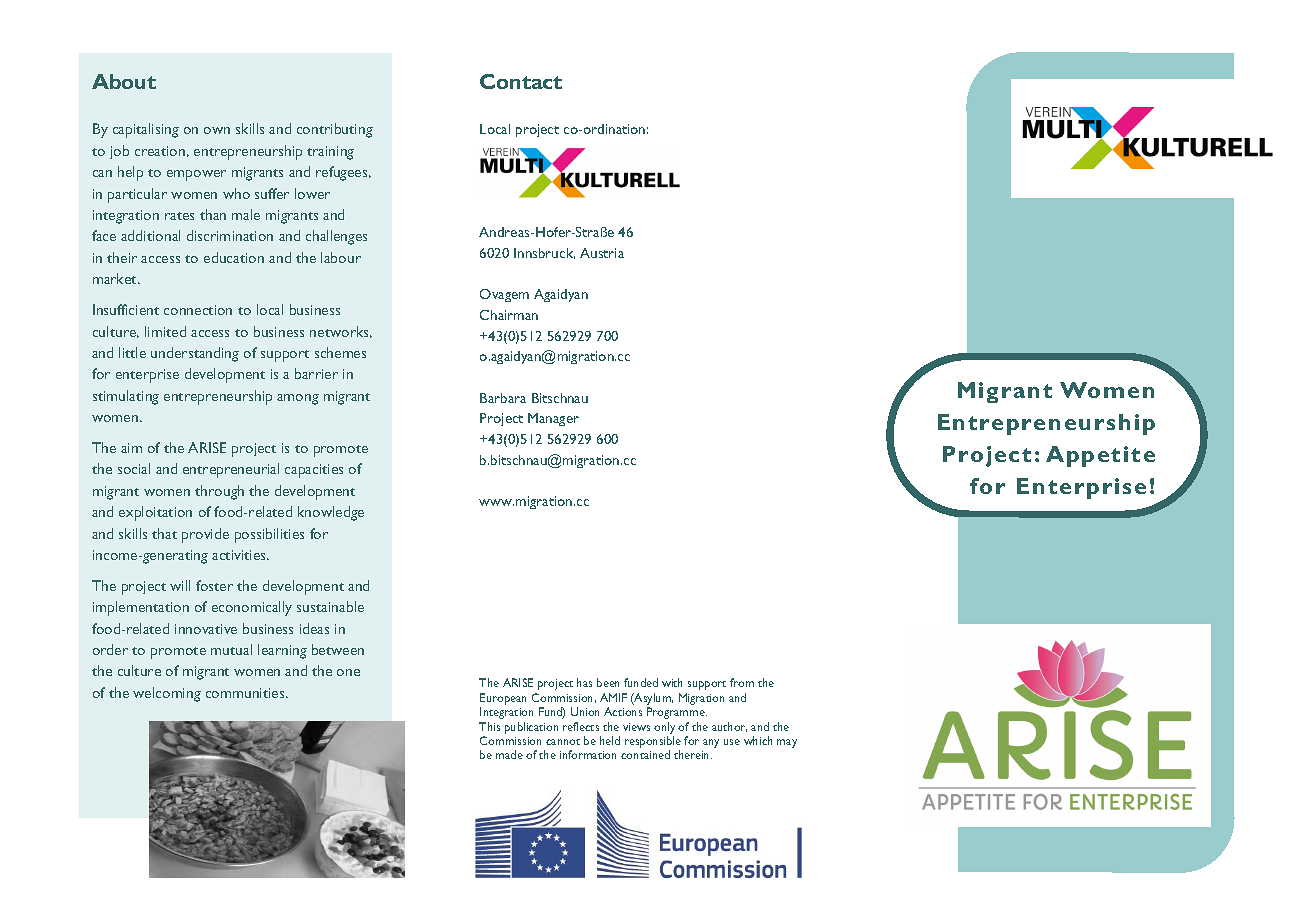 Image resolution: width=1308 pixels, height=924 pixels. What do you see at coordinates (509, 315) in the document?
I see `Chairman` at bounding box center [509, 315].
